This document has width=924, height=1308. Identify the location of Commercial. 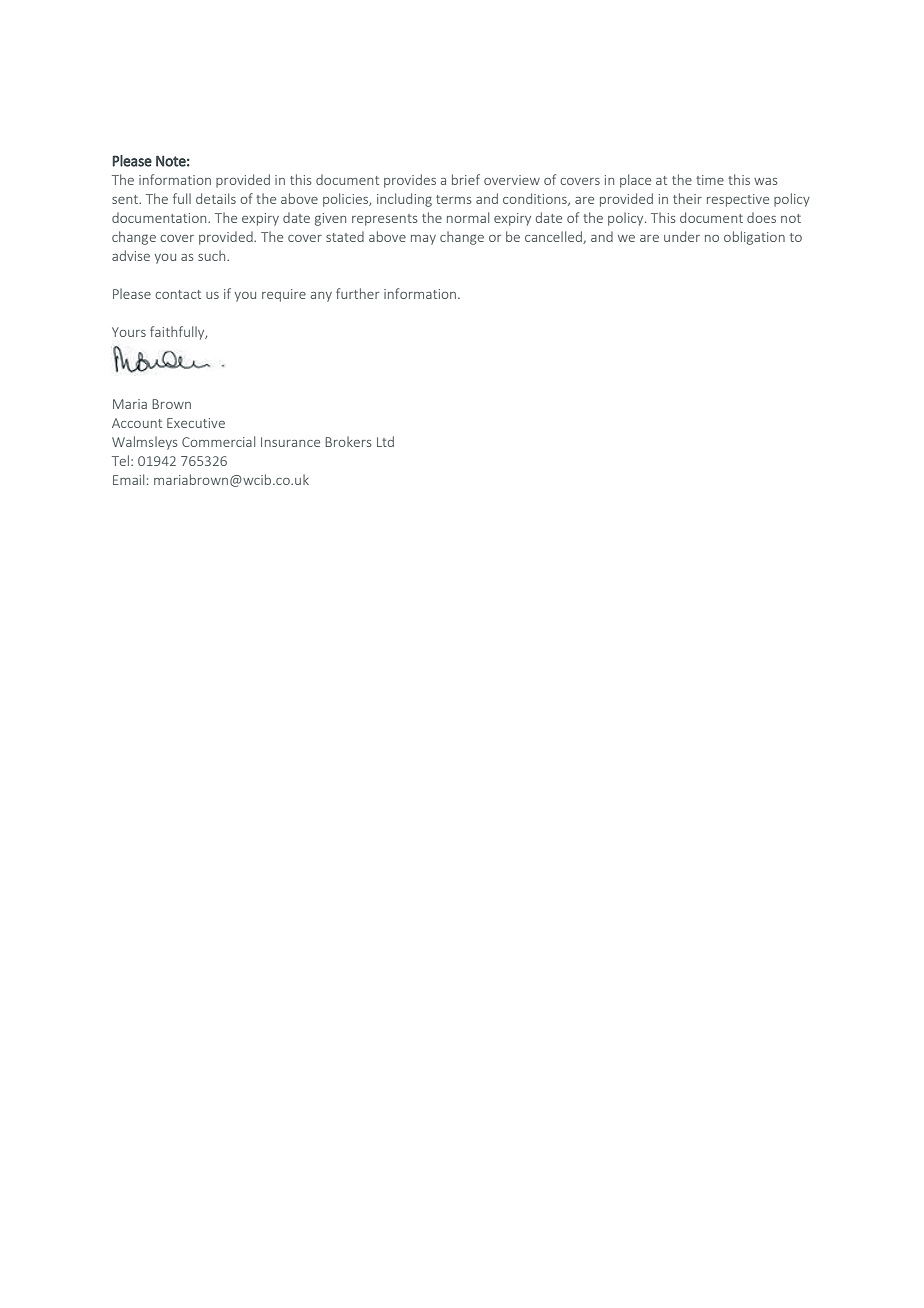
(218, 441).
